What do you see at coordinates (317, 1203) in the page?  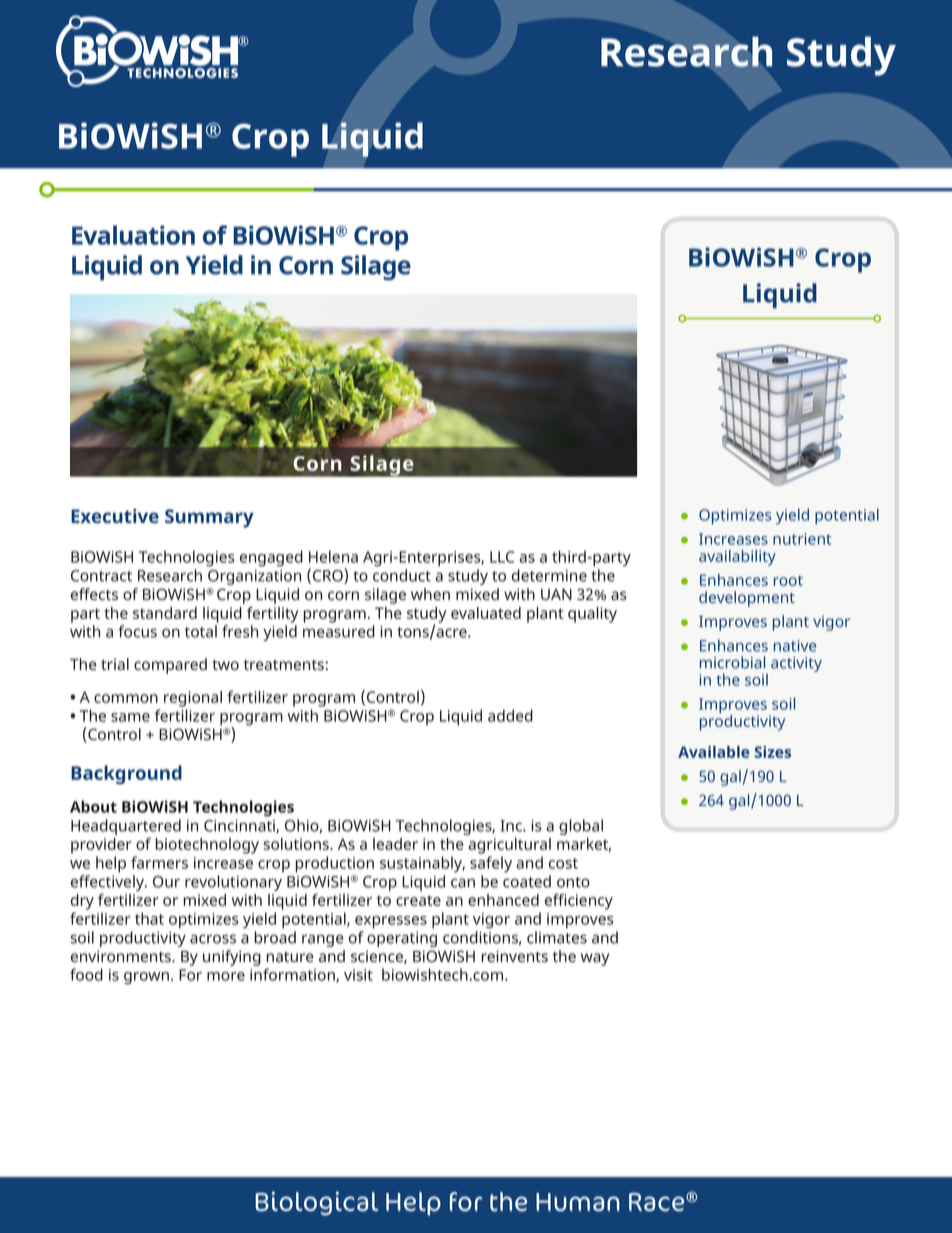 I see `Biological` at bounding box center [317, 1203].
